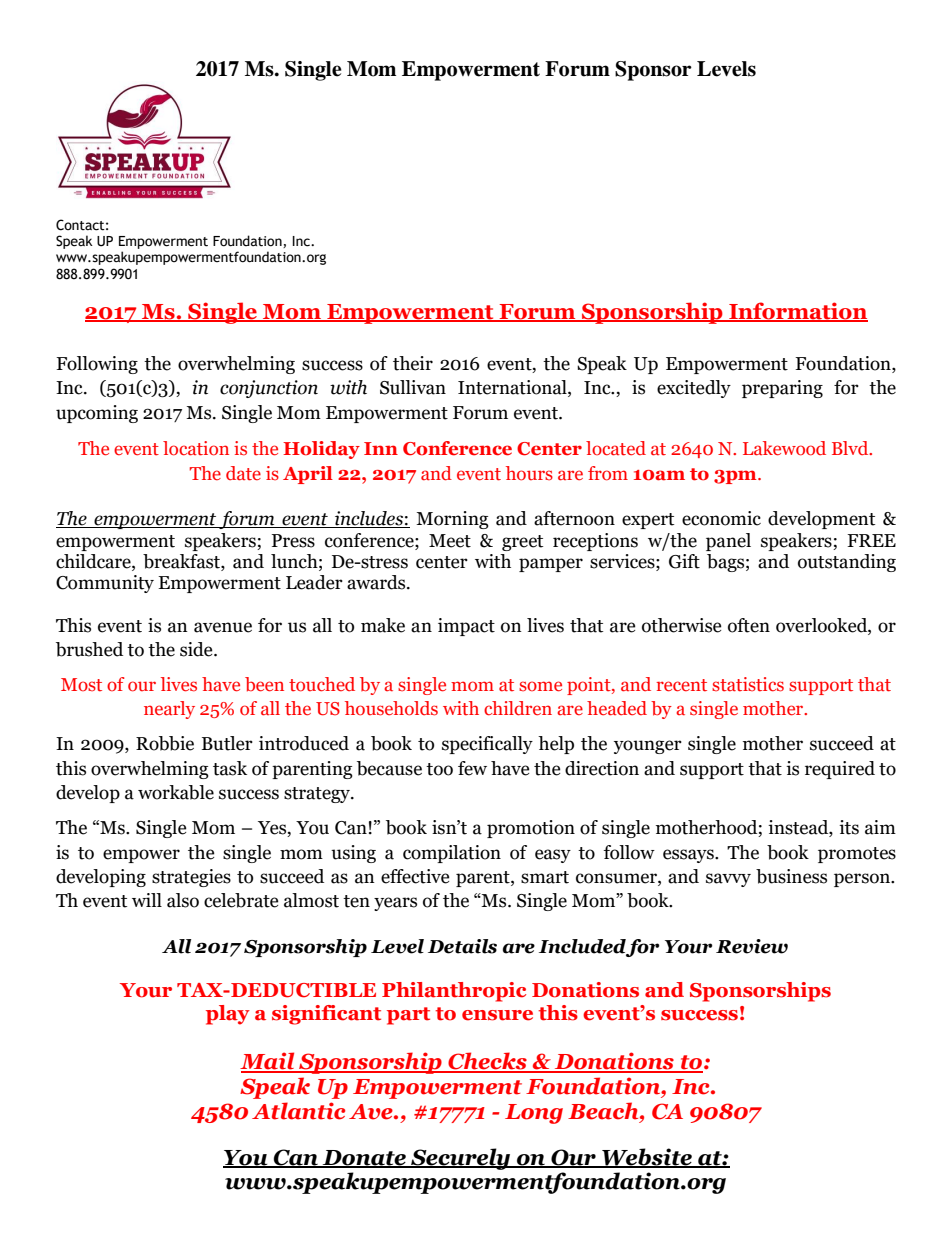  What do you see at coordinates (461, 1159) in the image?
I see `Securely` at bounding box center [461, 1159].
